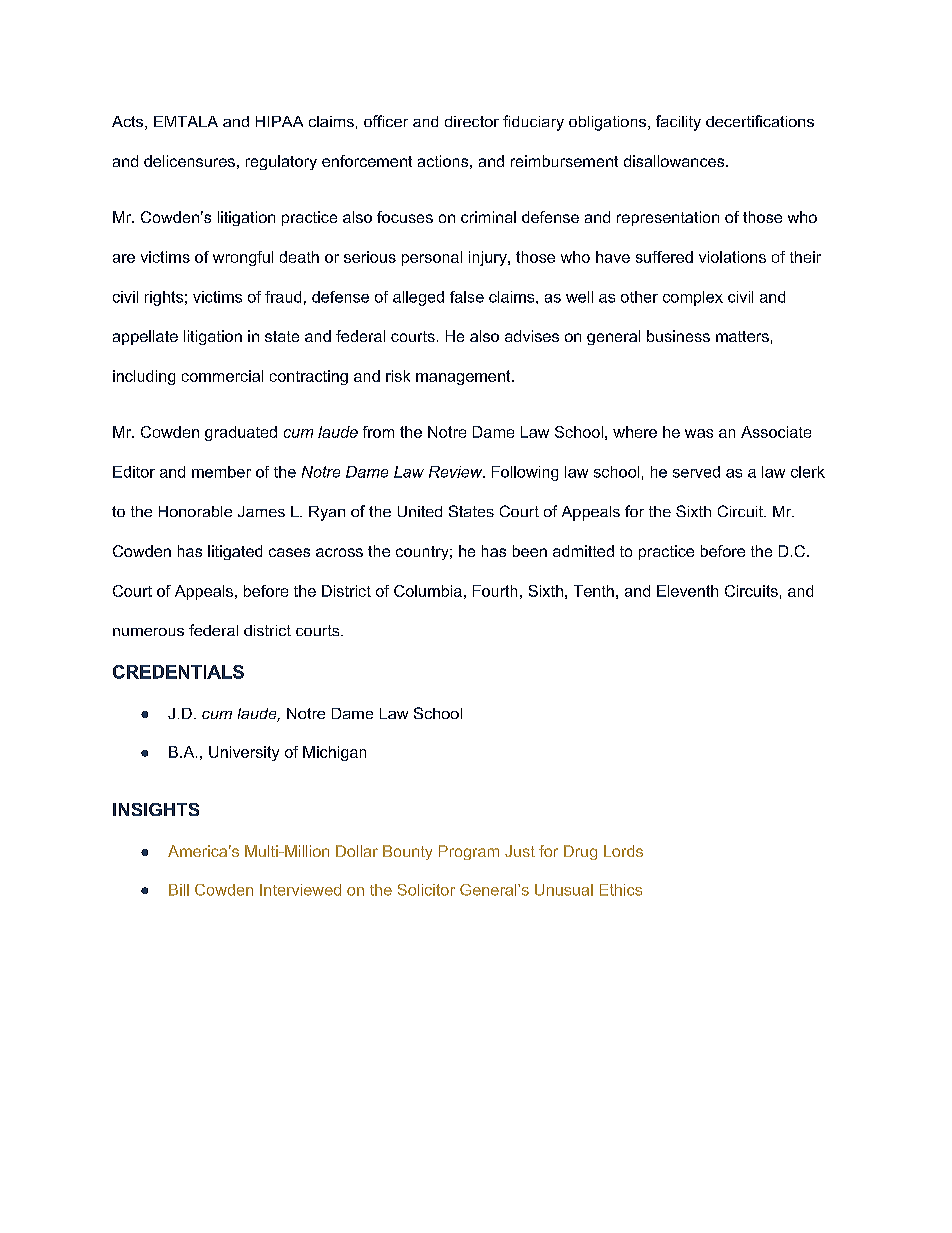 Image resolution: width=952 pixels, height=1233 pixels. What do you see at coordinates (179, 890) in the document?
I see `Bill` at bounding box center [179, 890].
